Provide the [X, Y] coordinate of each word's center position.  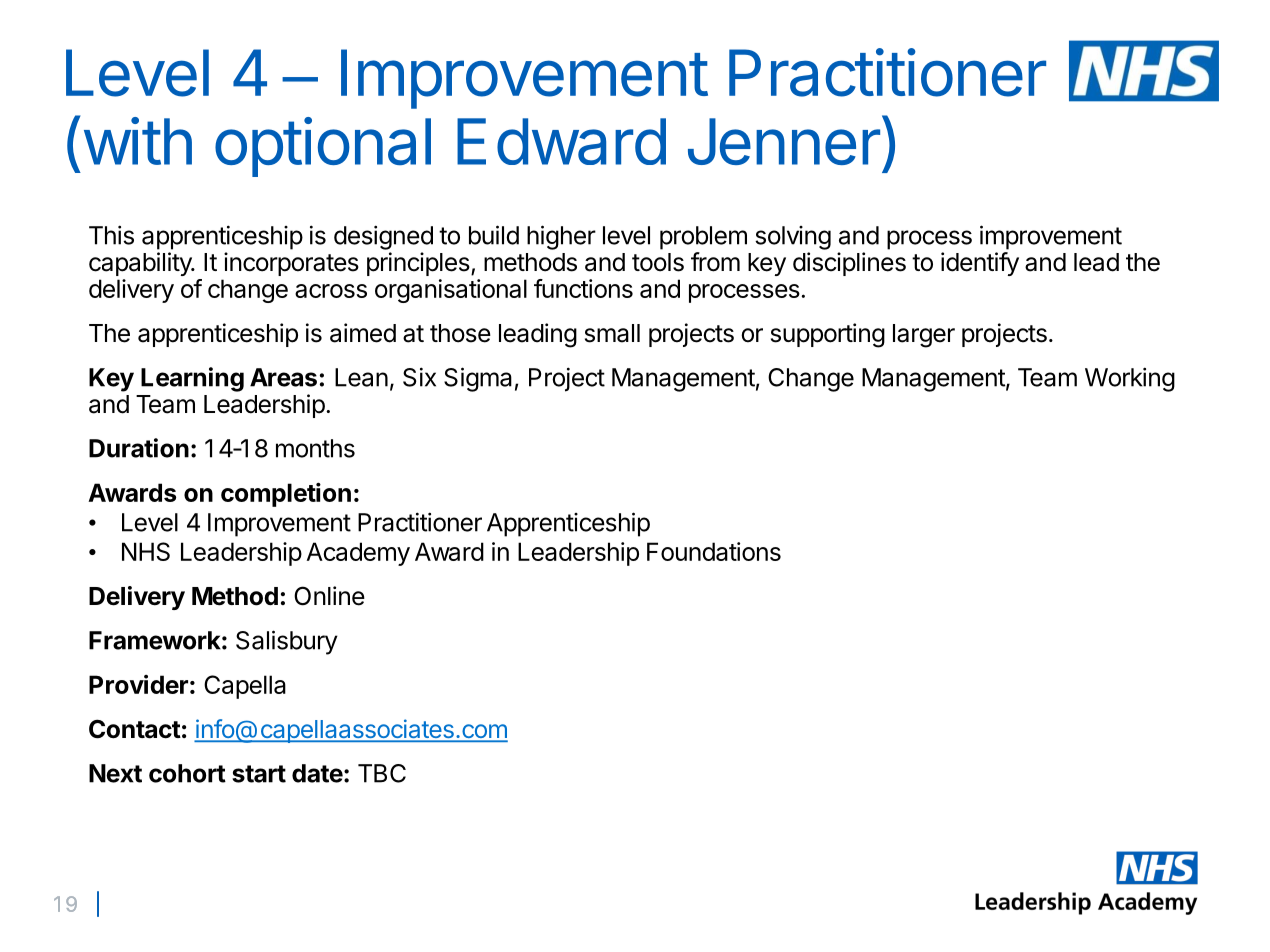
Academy [358, 554]
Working [1130, 379]
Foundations [714, 551]
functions [583, 288]
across [331, 291]
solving [793, 238]
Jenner [784, 141]
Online [329, 596]
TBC [382, 773]
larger [924, 336]
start [259, 774]
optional [323, 147]
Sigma [478, 379]
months [315, 448]
